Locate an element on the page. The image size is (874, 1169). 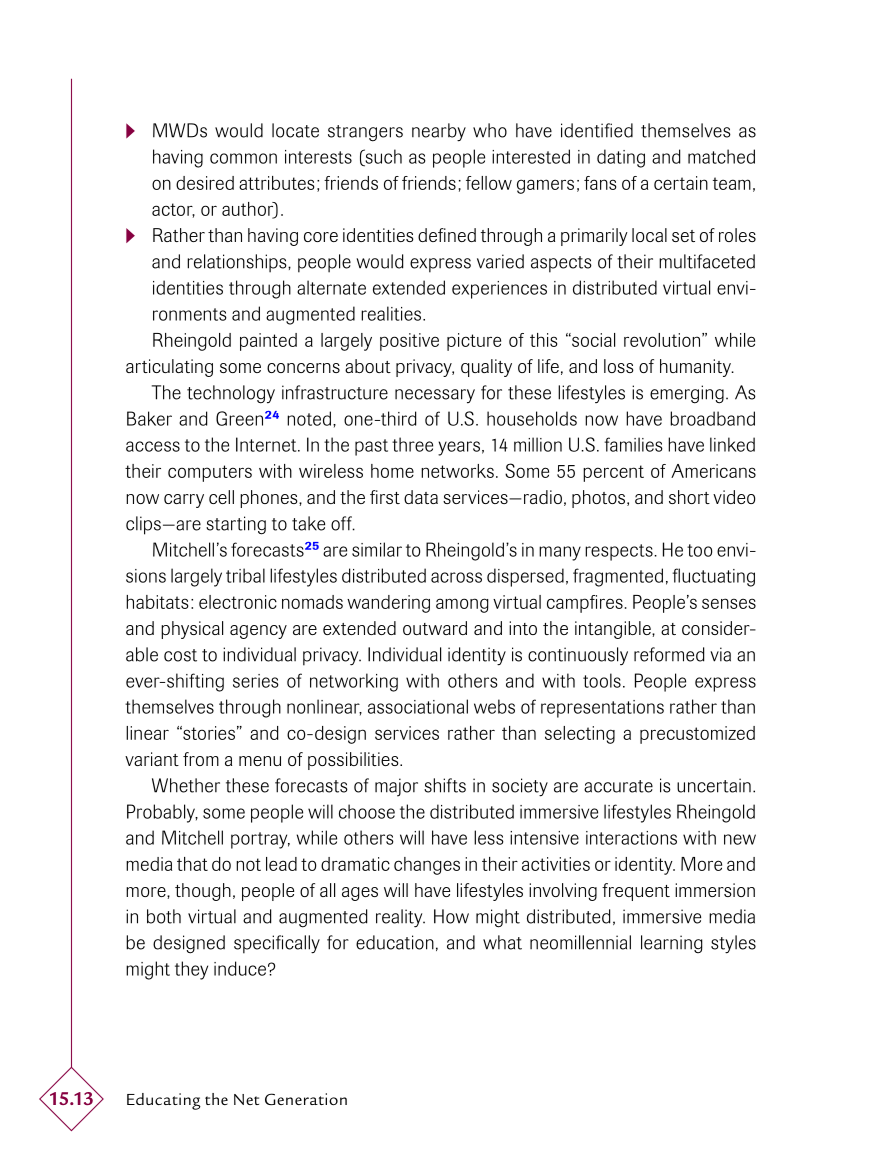
dating is located at coordinates (621, 158).
